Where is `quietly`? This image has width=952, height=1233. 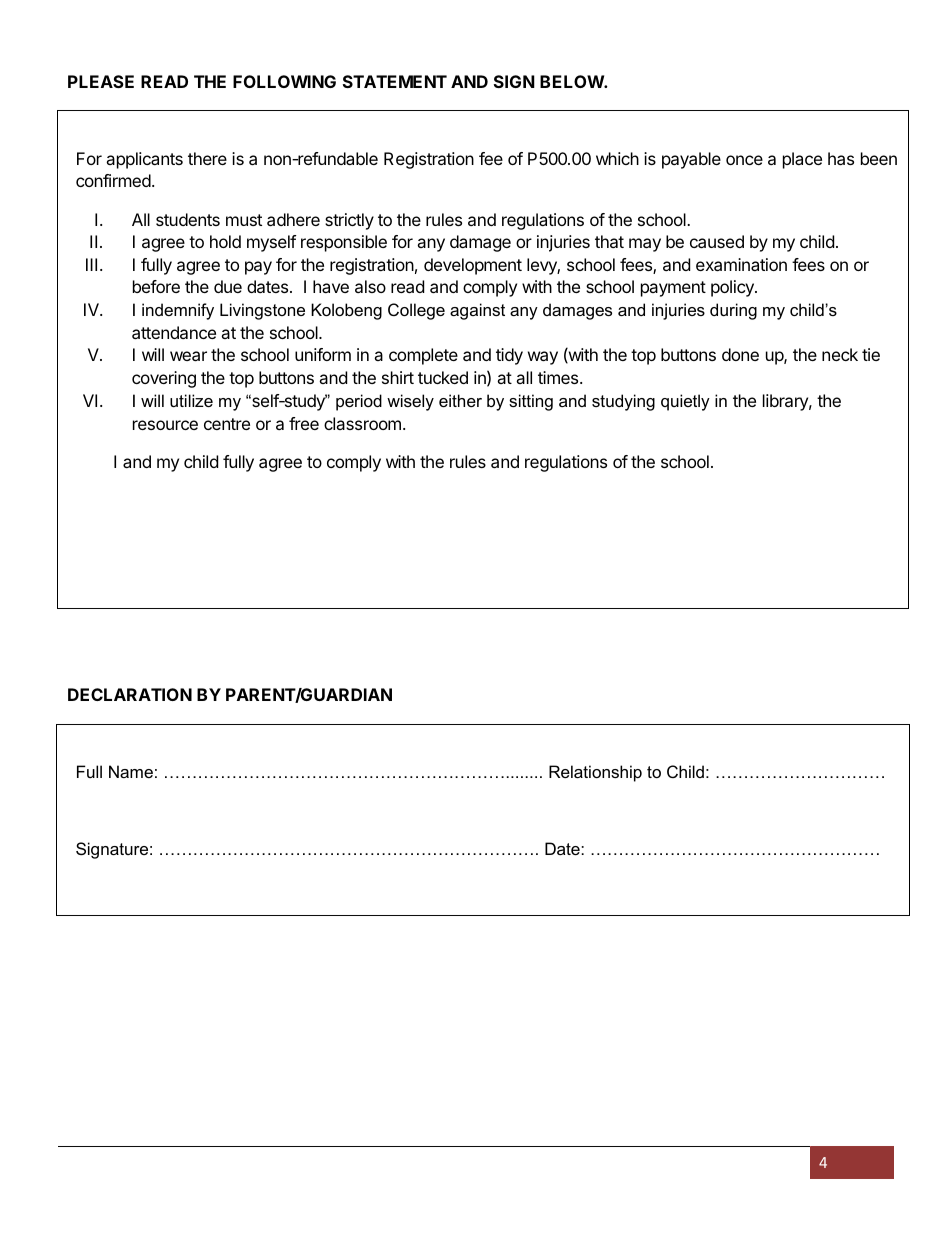
quietly is located at coordinates (685, 402).
